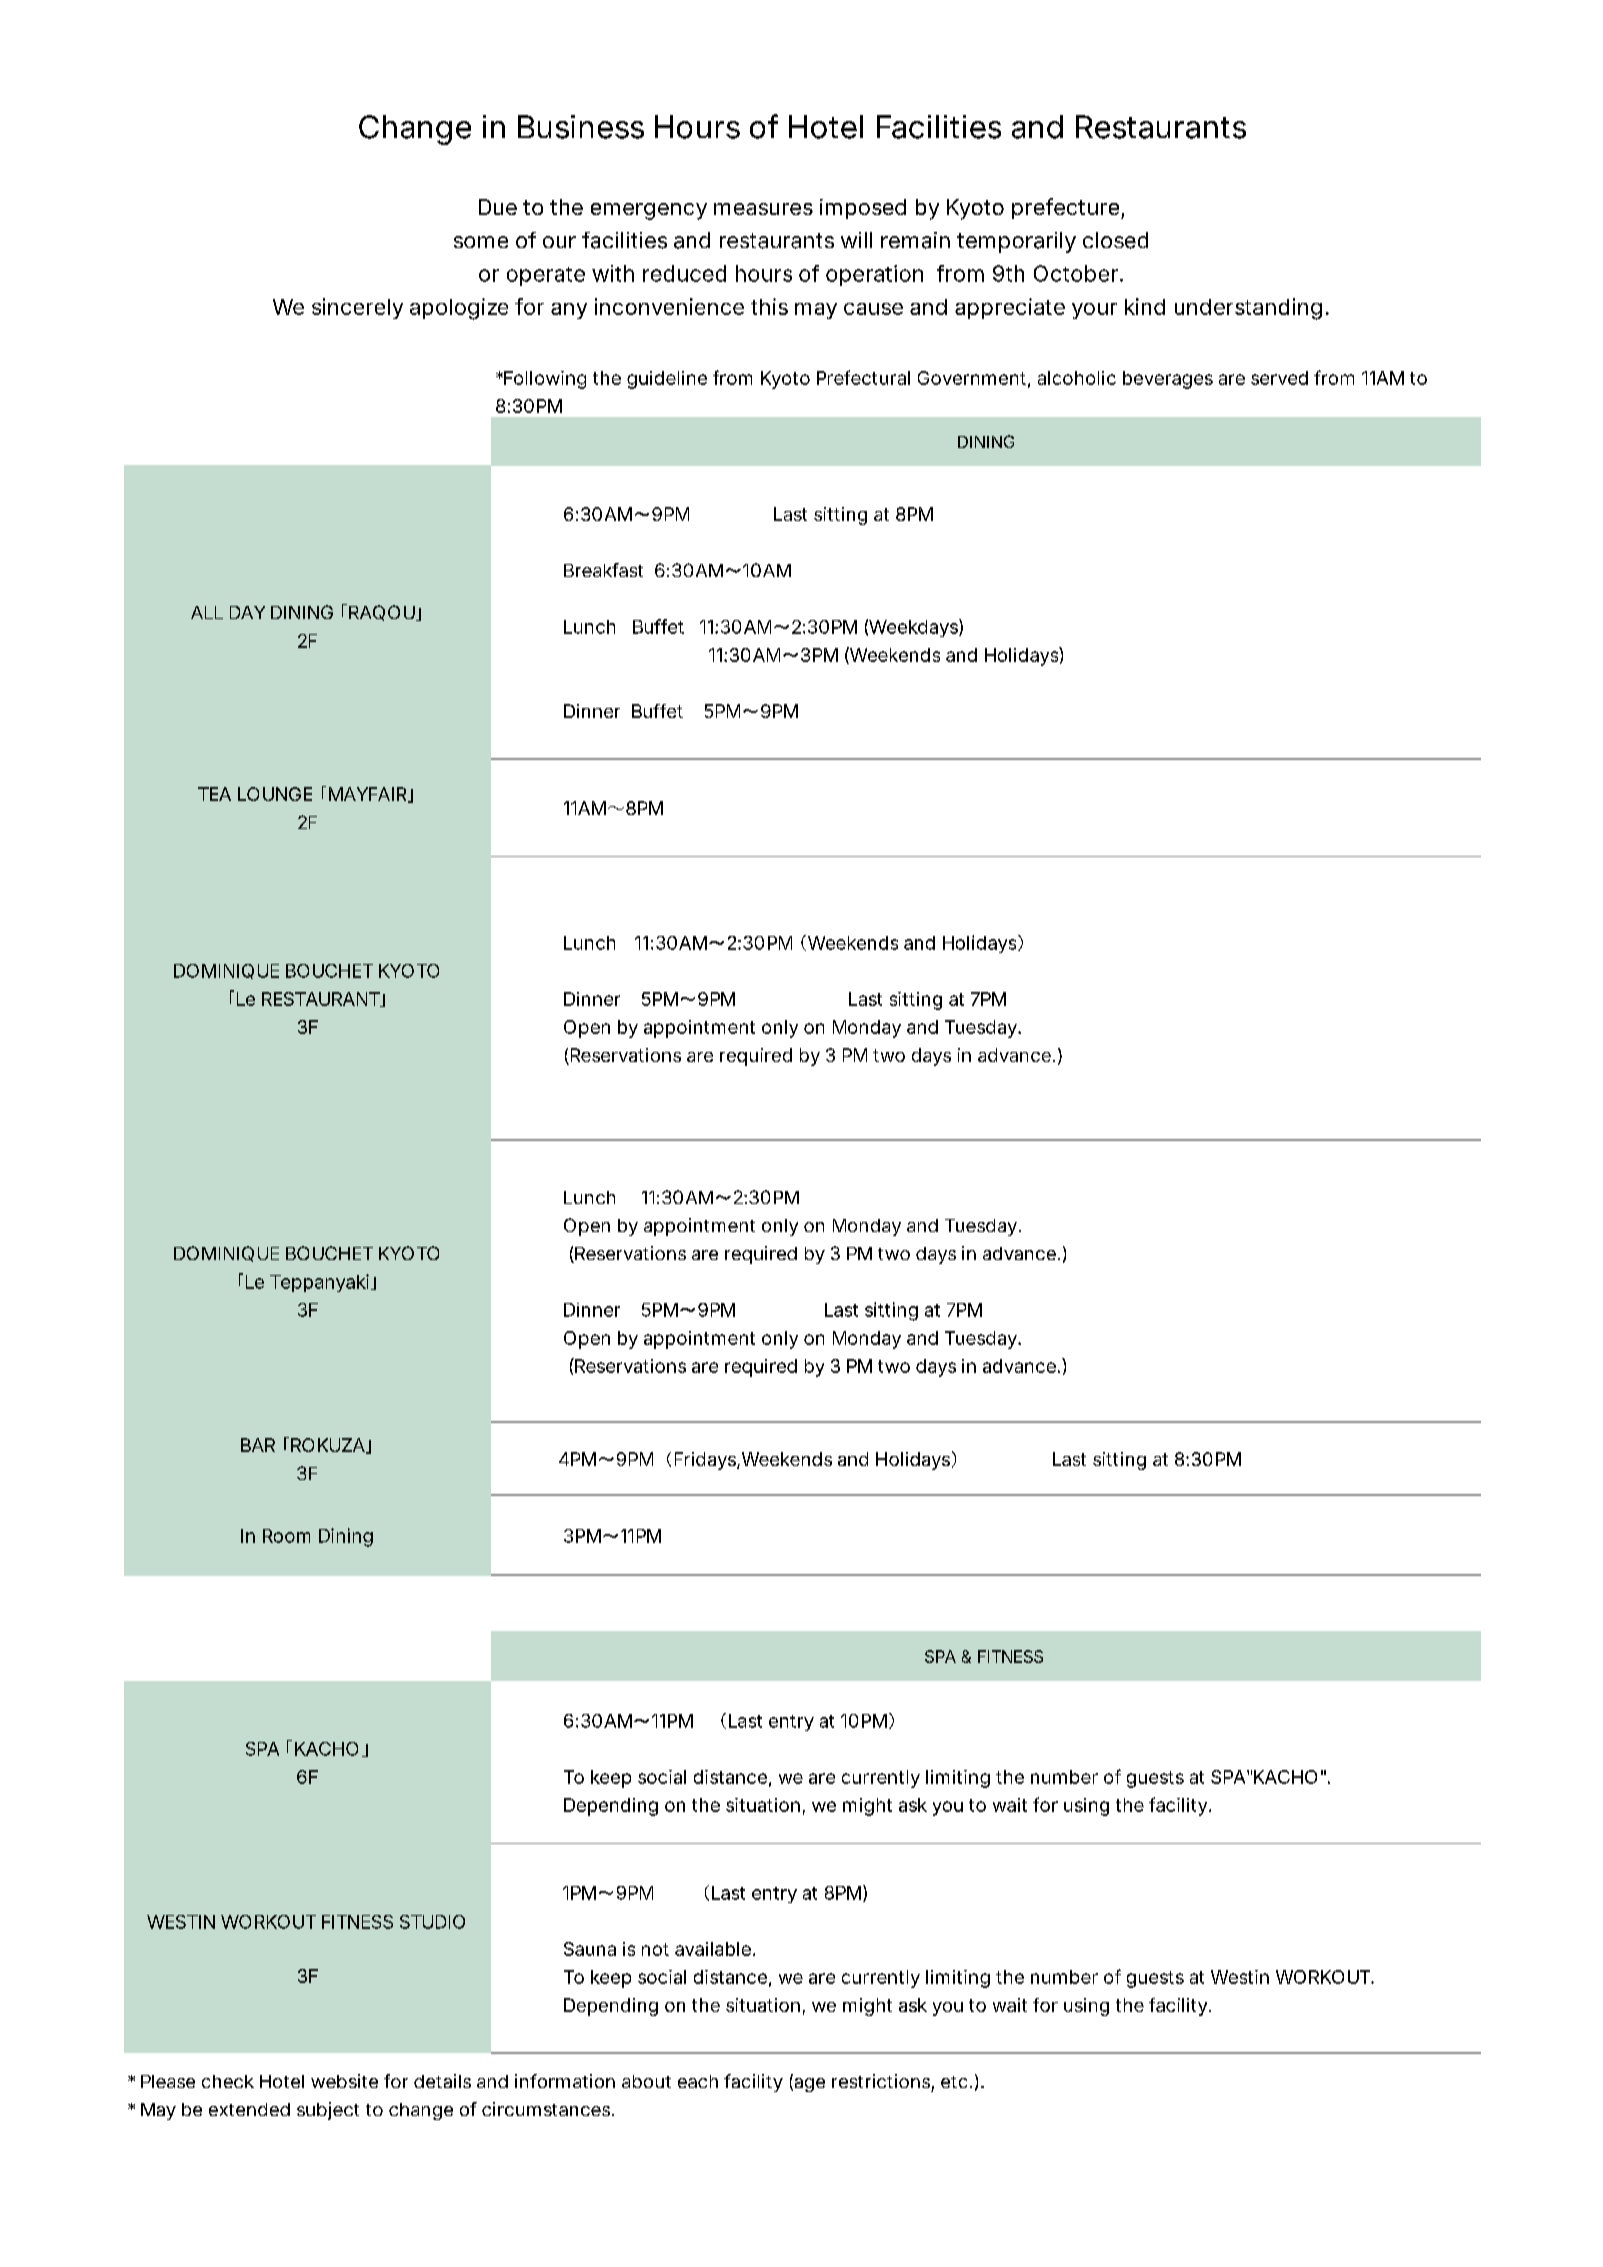 The height and width of the screenshot is (2267, 1603). Describe the element at coordinates (344, 2081) in the screenshot. I see `website` at that location.
